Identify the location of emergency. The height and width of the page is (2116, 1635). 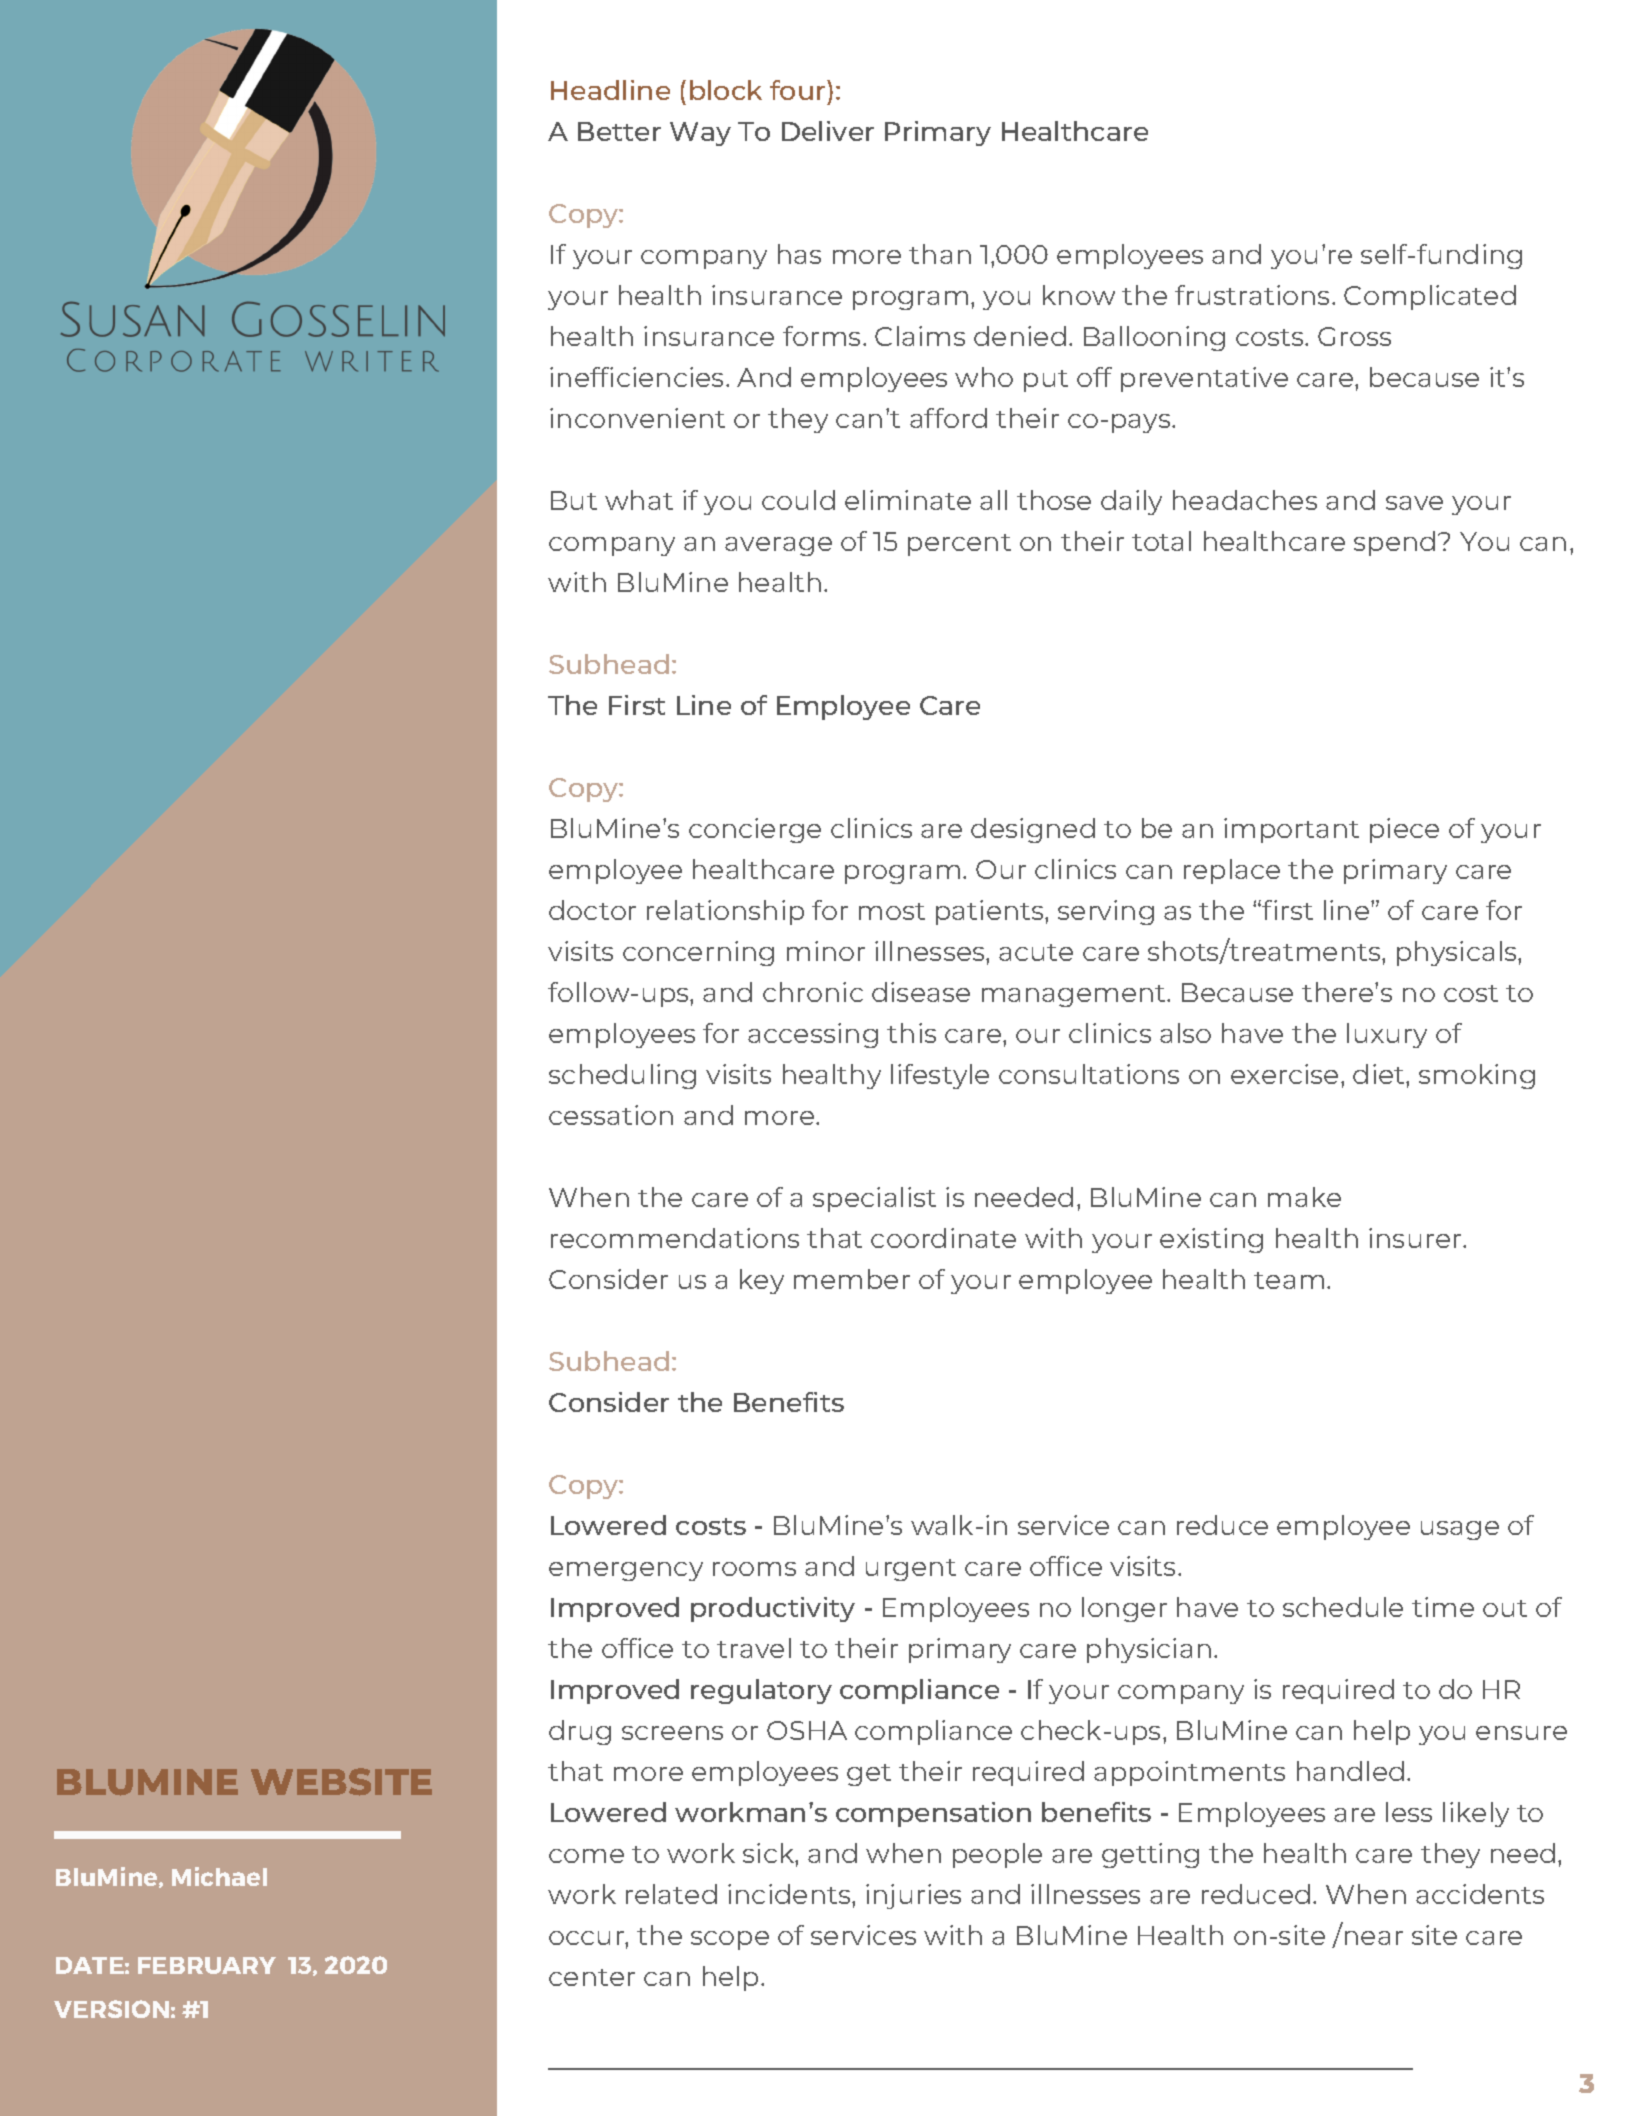
(626, 1571).
